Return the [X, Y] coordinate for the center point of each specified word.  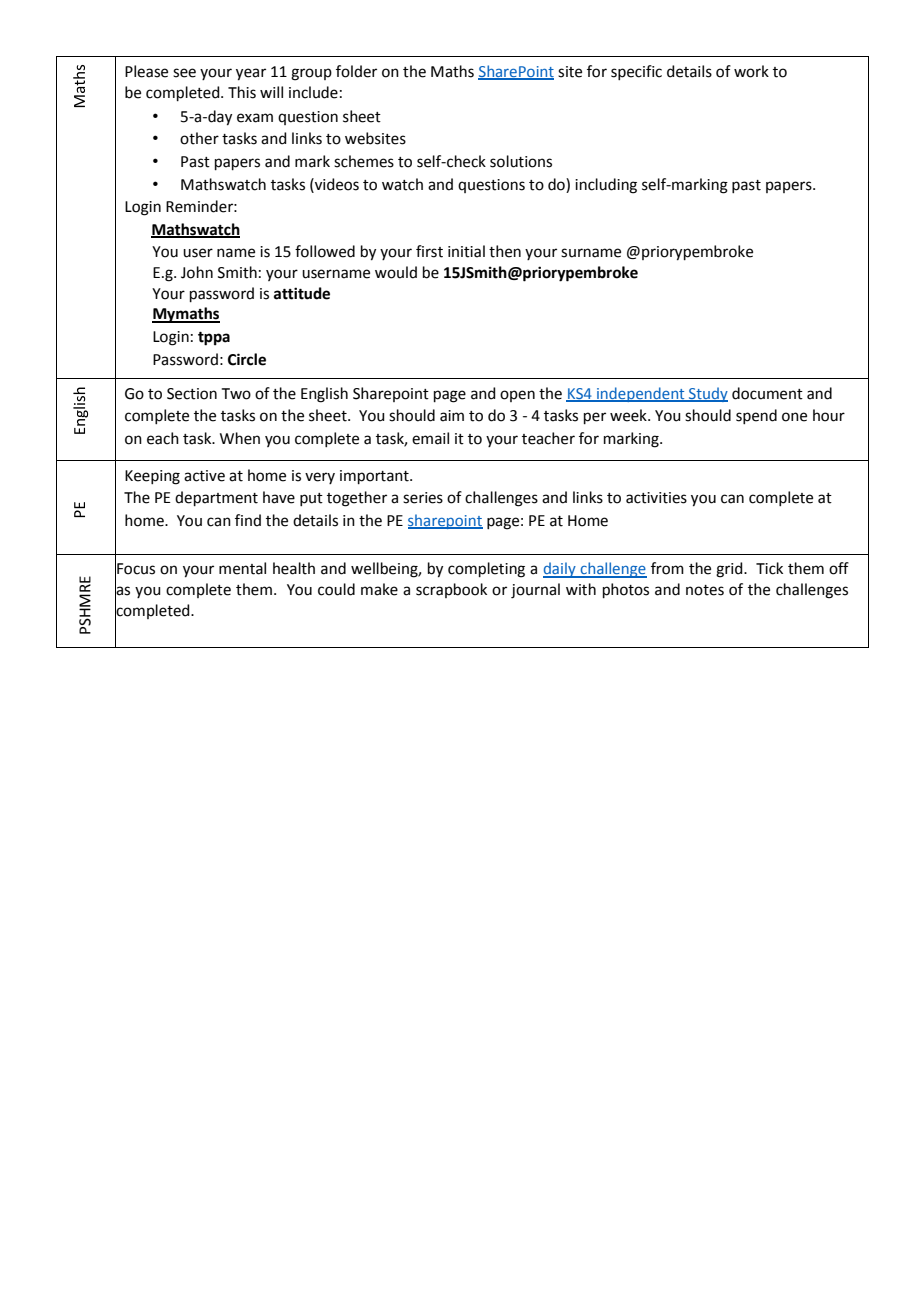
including [606, 186]
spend [756, 416]
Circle [247, 359]
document [767, 393]
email [430, 438]
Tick [769, 568]
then [505, 251]
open [517, 396]
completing [486, 570]
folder [356, 71]
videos [336, 184]
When [240, 438]
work [751, 71]
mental [242, 568]
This [242, 92]
